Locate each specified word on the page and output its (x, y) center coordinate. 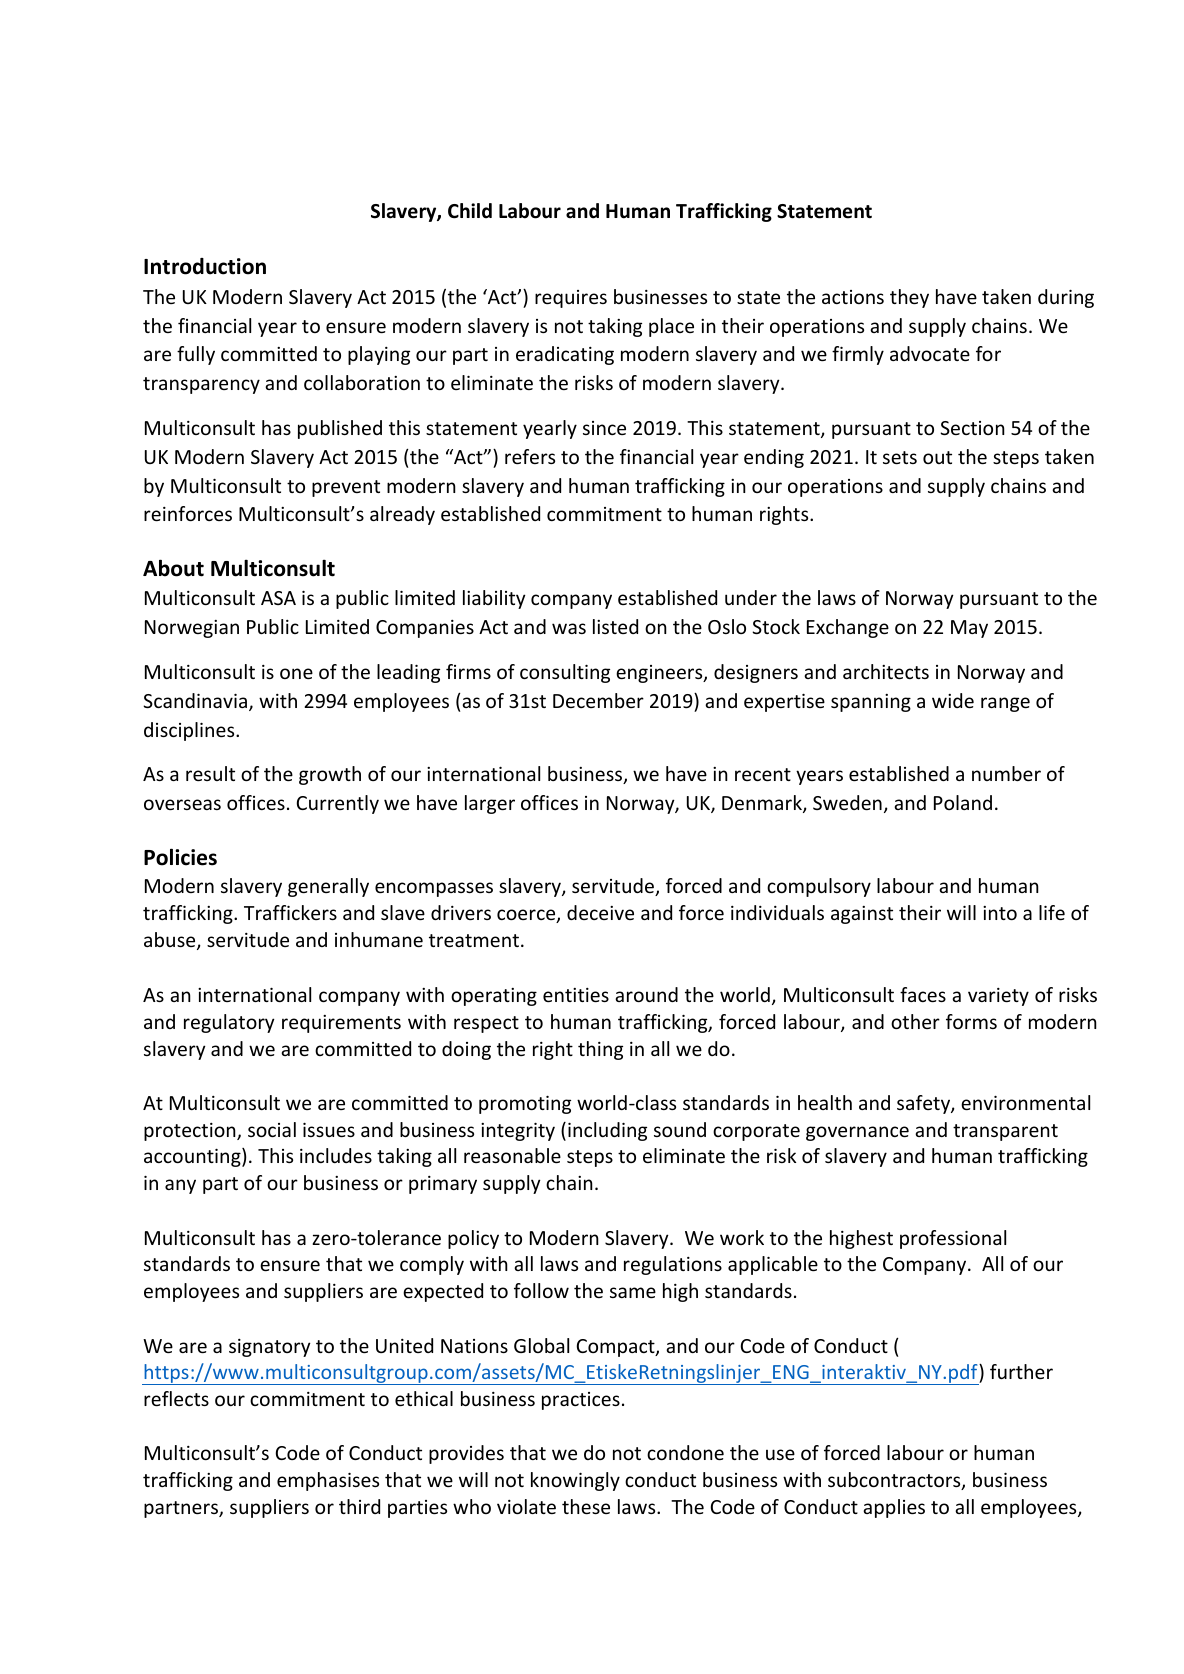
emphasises (328, 1481)
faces (923, 994)
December (598, 700)
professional (953, 1239)
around (646, 994)
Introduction (205, 266)
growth (330, 775)
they (909, 298)
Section (972, 428)
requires (571, 299)
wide (953, 700)
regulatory (229, 1023)
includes (336, 1155)
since (604, 428)
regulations (673, 1265)
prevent (346, 488)
